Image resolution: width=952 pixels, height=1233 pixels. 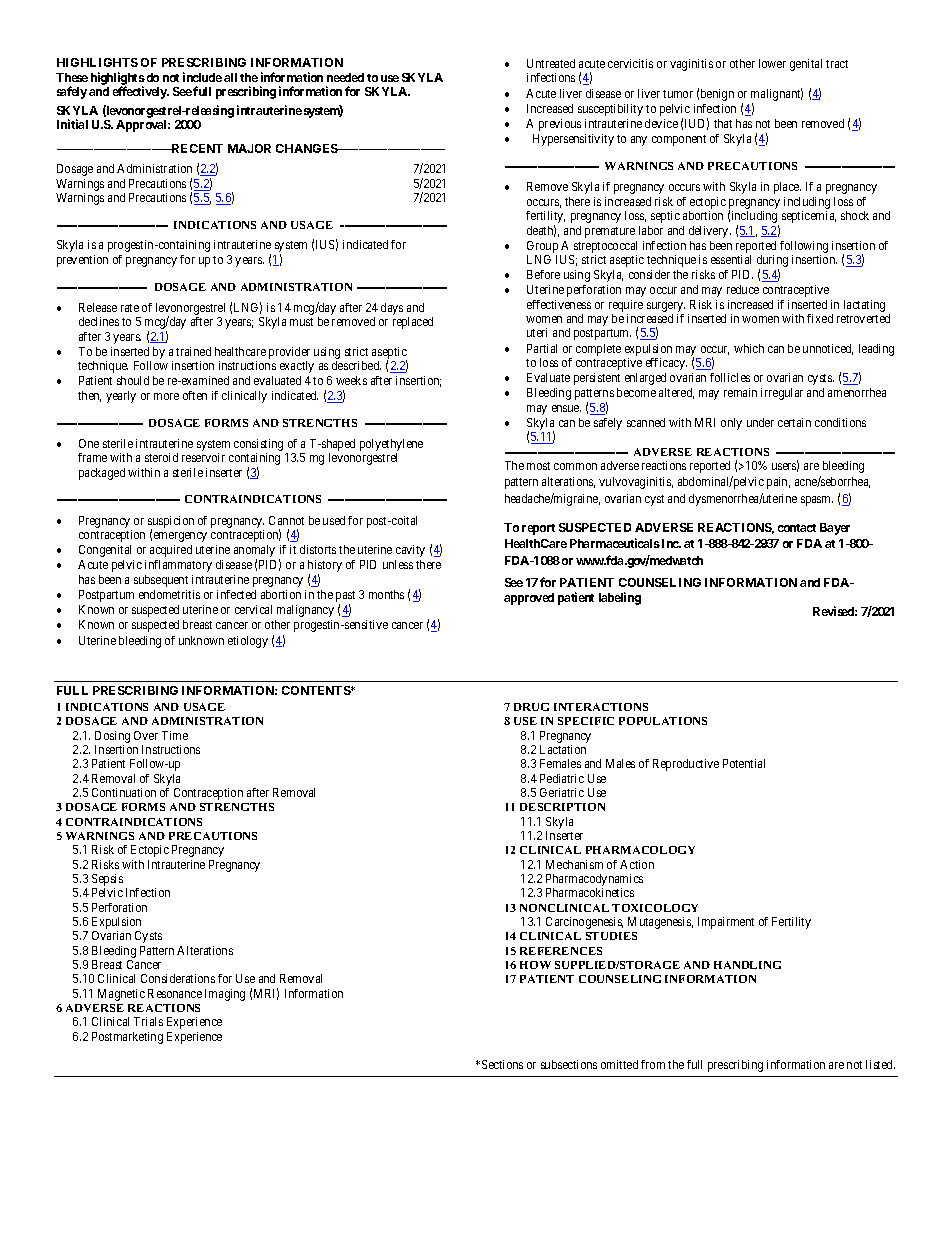 I want to click on listed, so click(x=880, y=1064).
